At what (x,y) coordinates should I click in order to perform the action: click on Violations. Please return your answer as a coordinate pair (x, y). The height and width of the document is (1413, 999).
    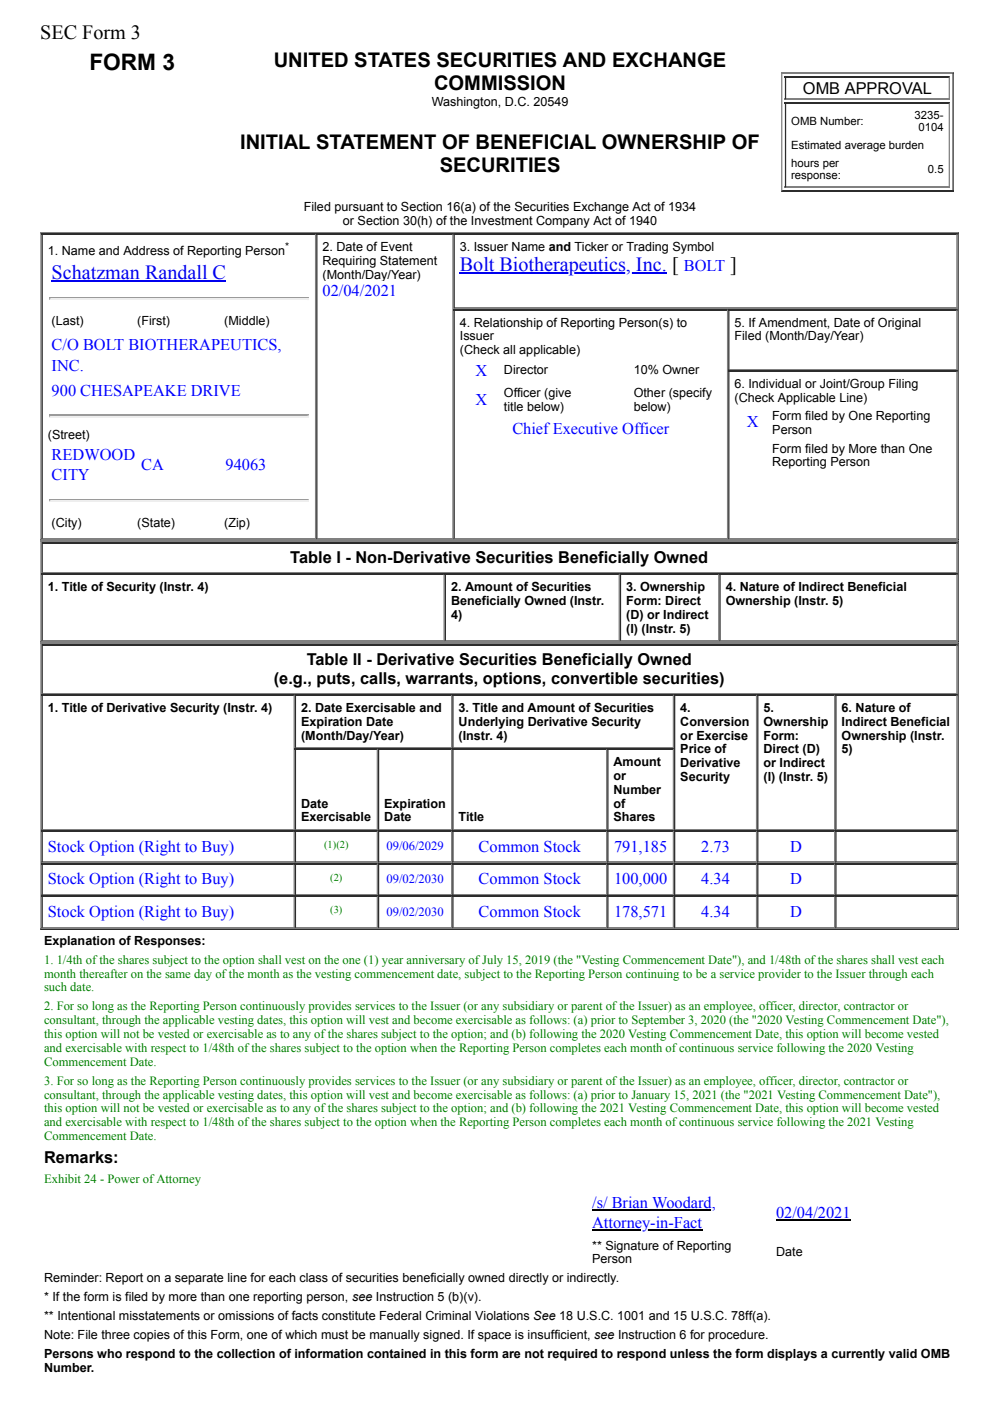
    Looking at the image, I should click on (502, 1316).
